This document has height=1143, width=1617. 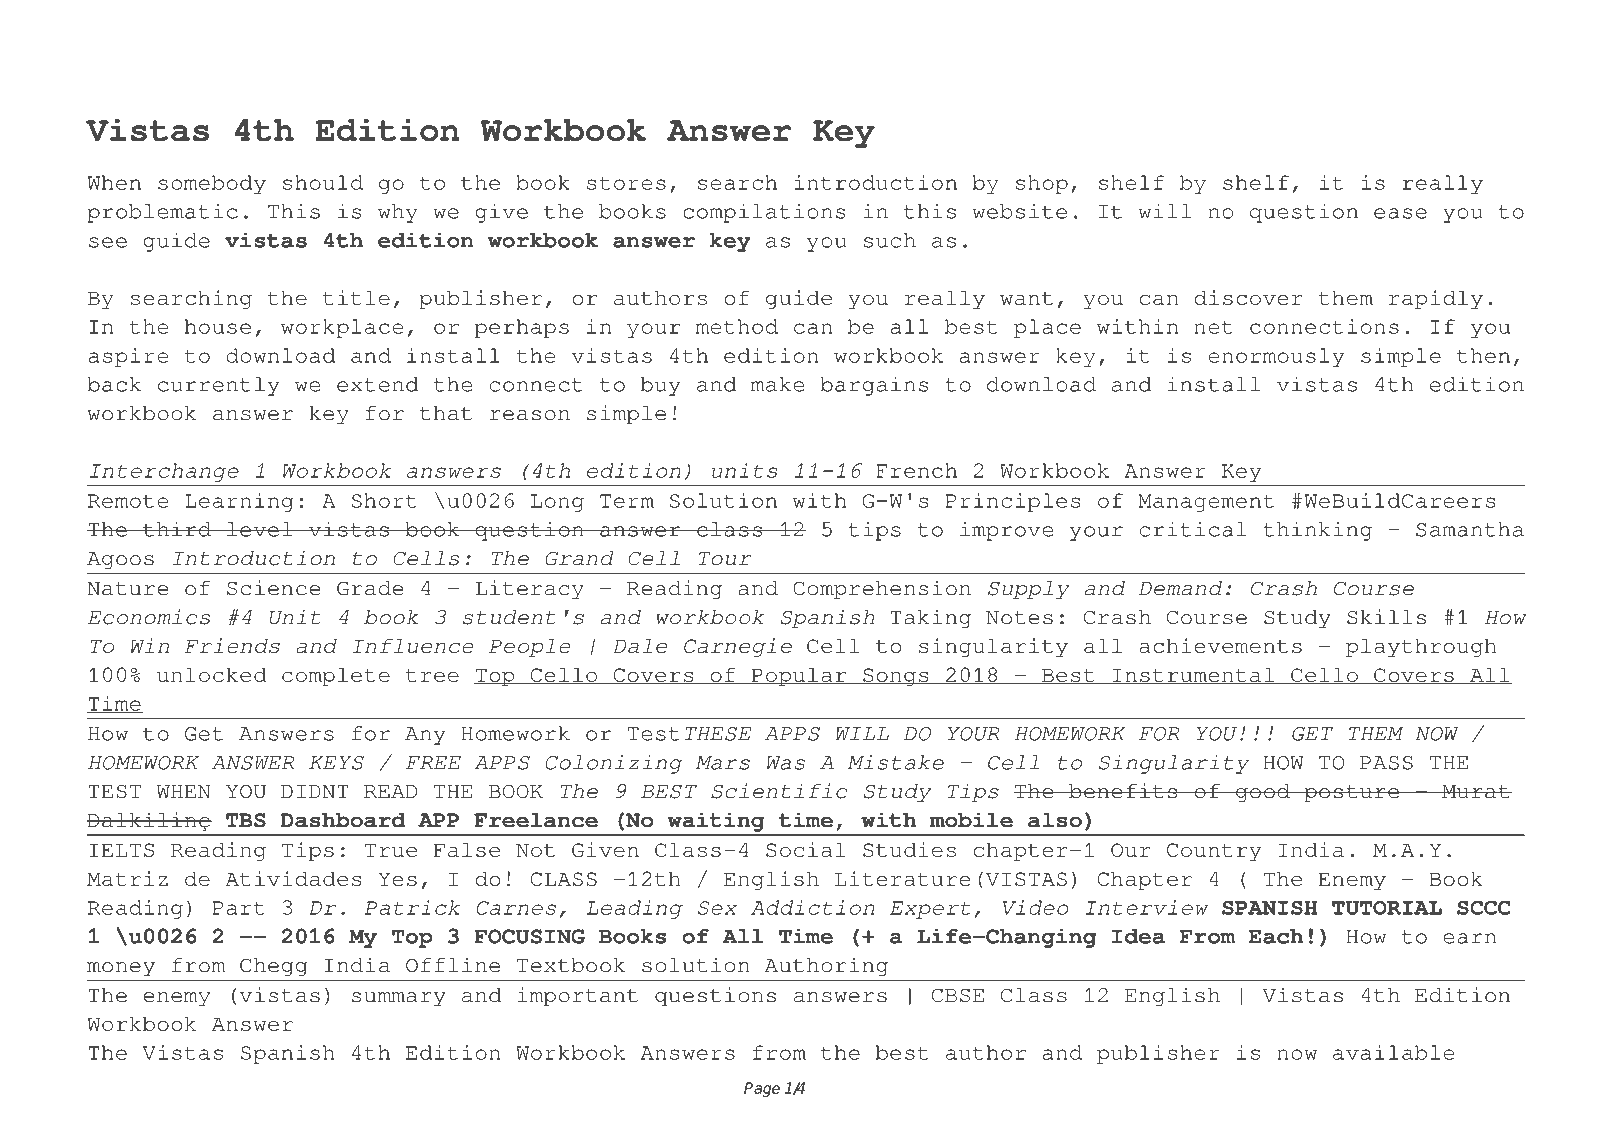 What do you see at coordinates (1248, 297) in the document?
I see `discover` at bounding box center [1248, 297].
